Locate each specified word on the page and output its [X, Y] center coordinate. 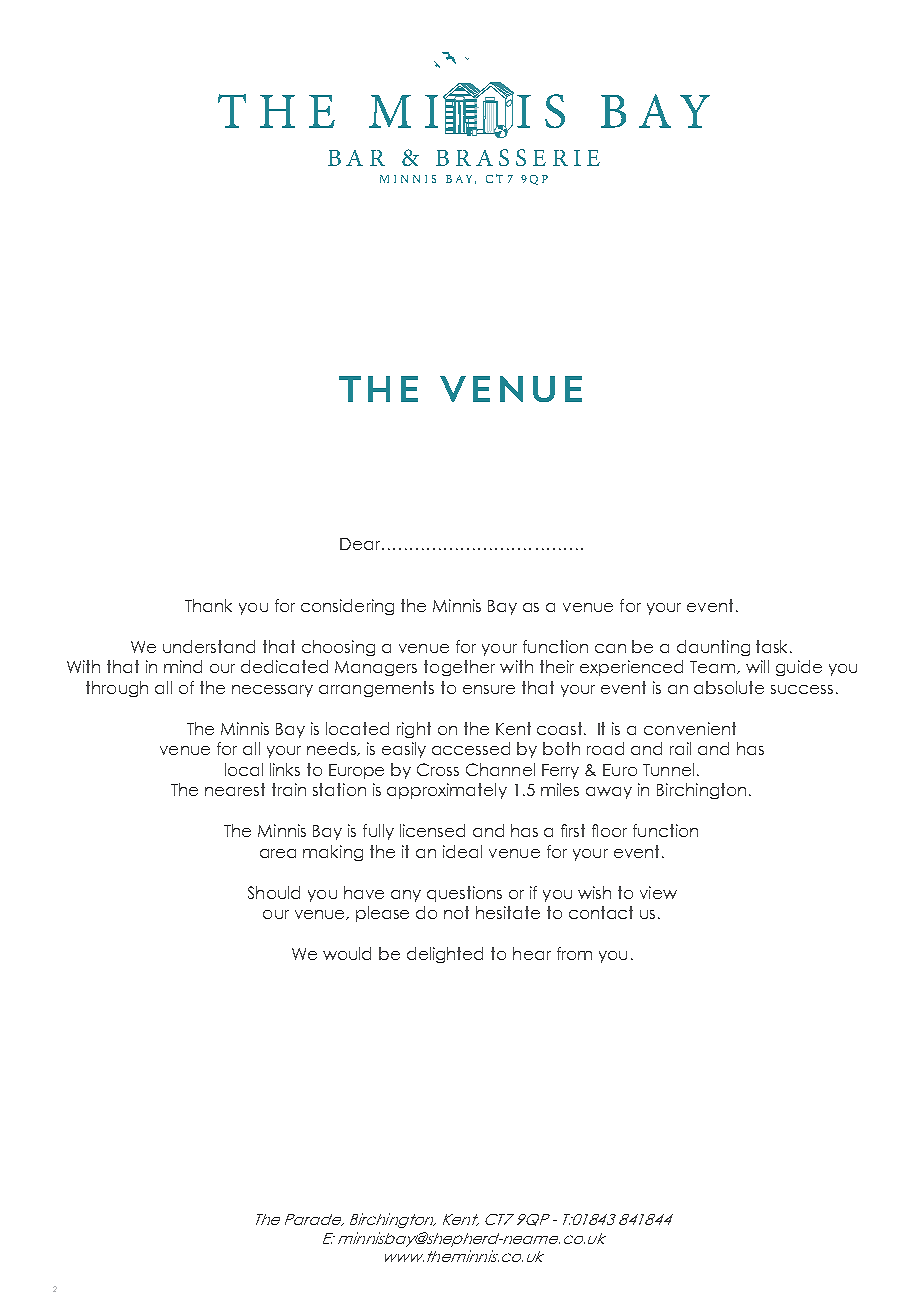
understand [209, 646]
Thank [208, 605]
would [347, 953]
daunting [713, 648]
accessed [471, 748]
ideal [462, 851]
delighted [445, 955]
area [278, 853]
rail [680, 748]
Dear [361, 544]
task [773, 646]
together [459, 668]
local [244, 769]
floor [609, 830]
